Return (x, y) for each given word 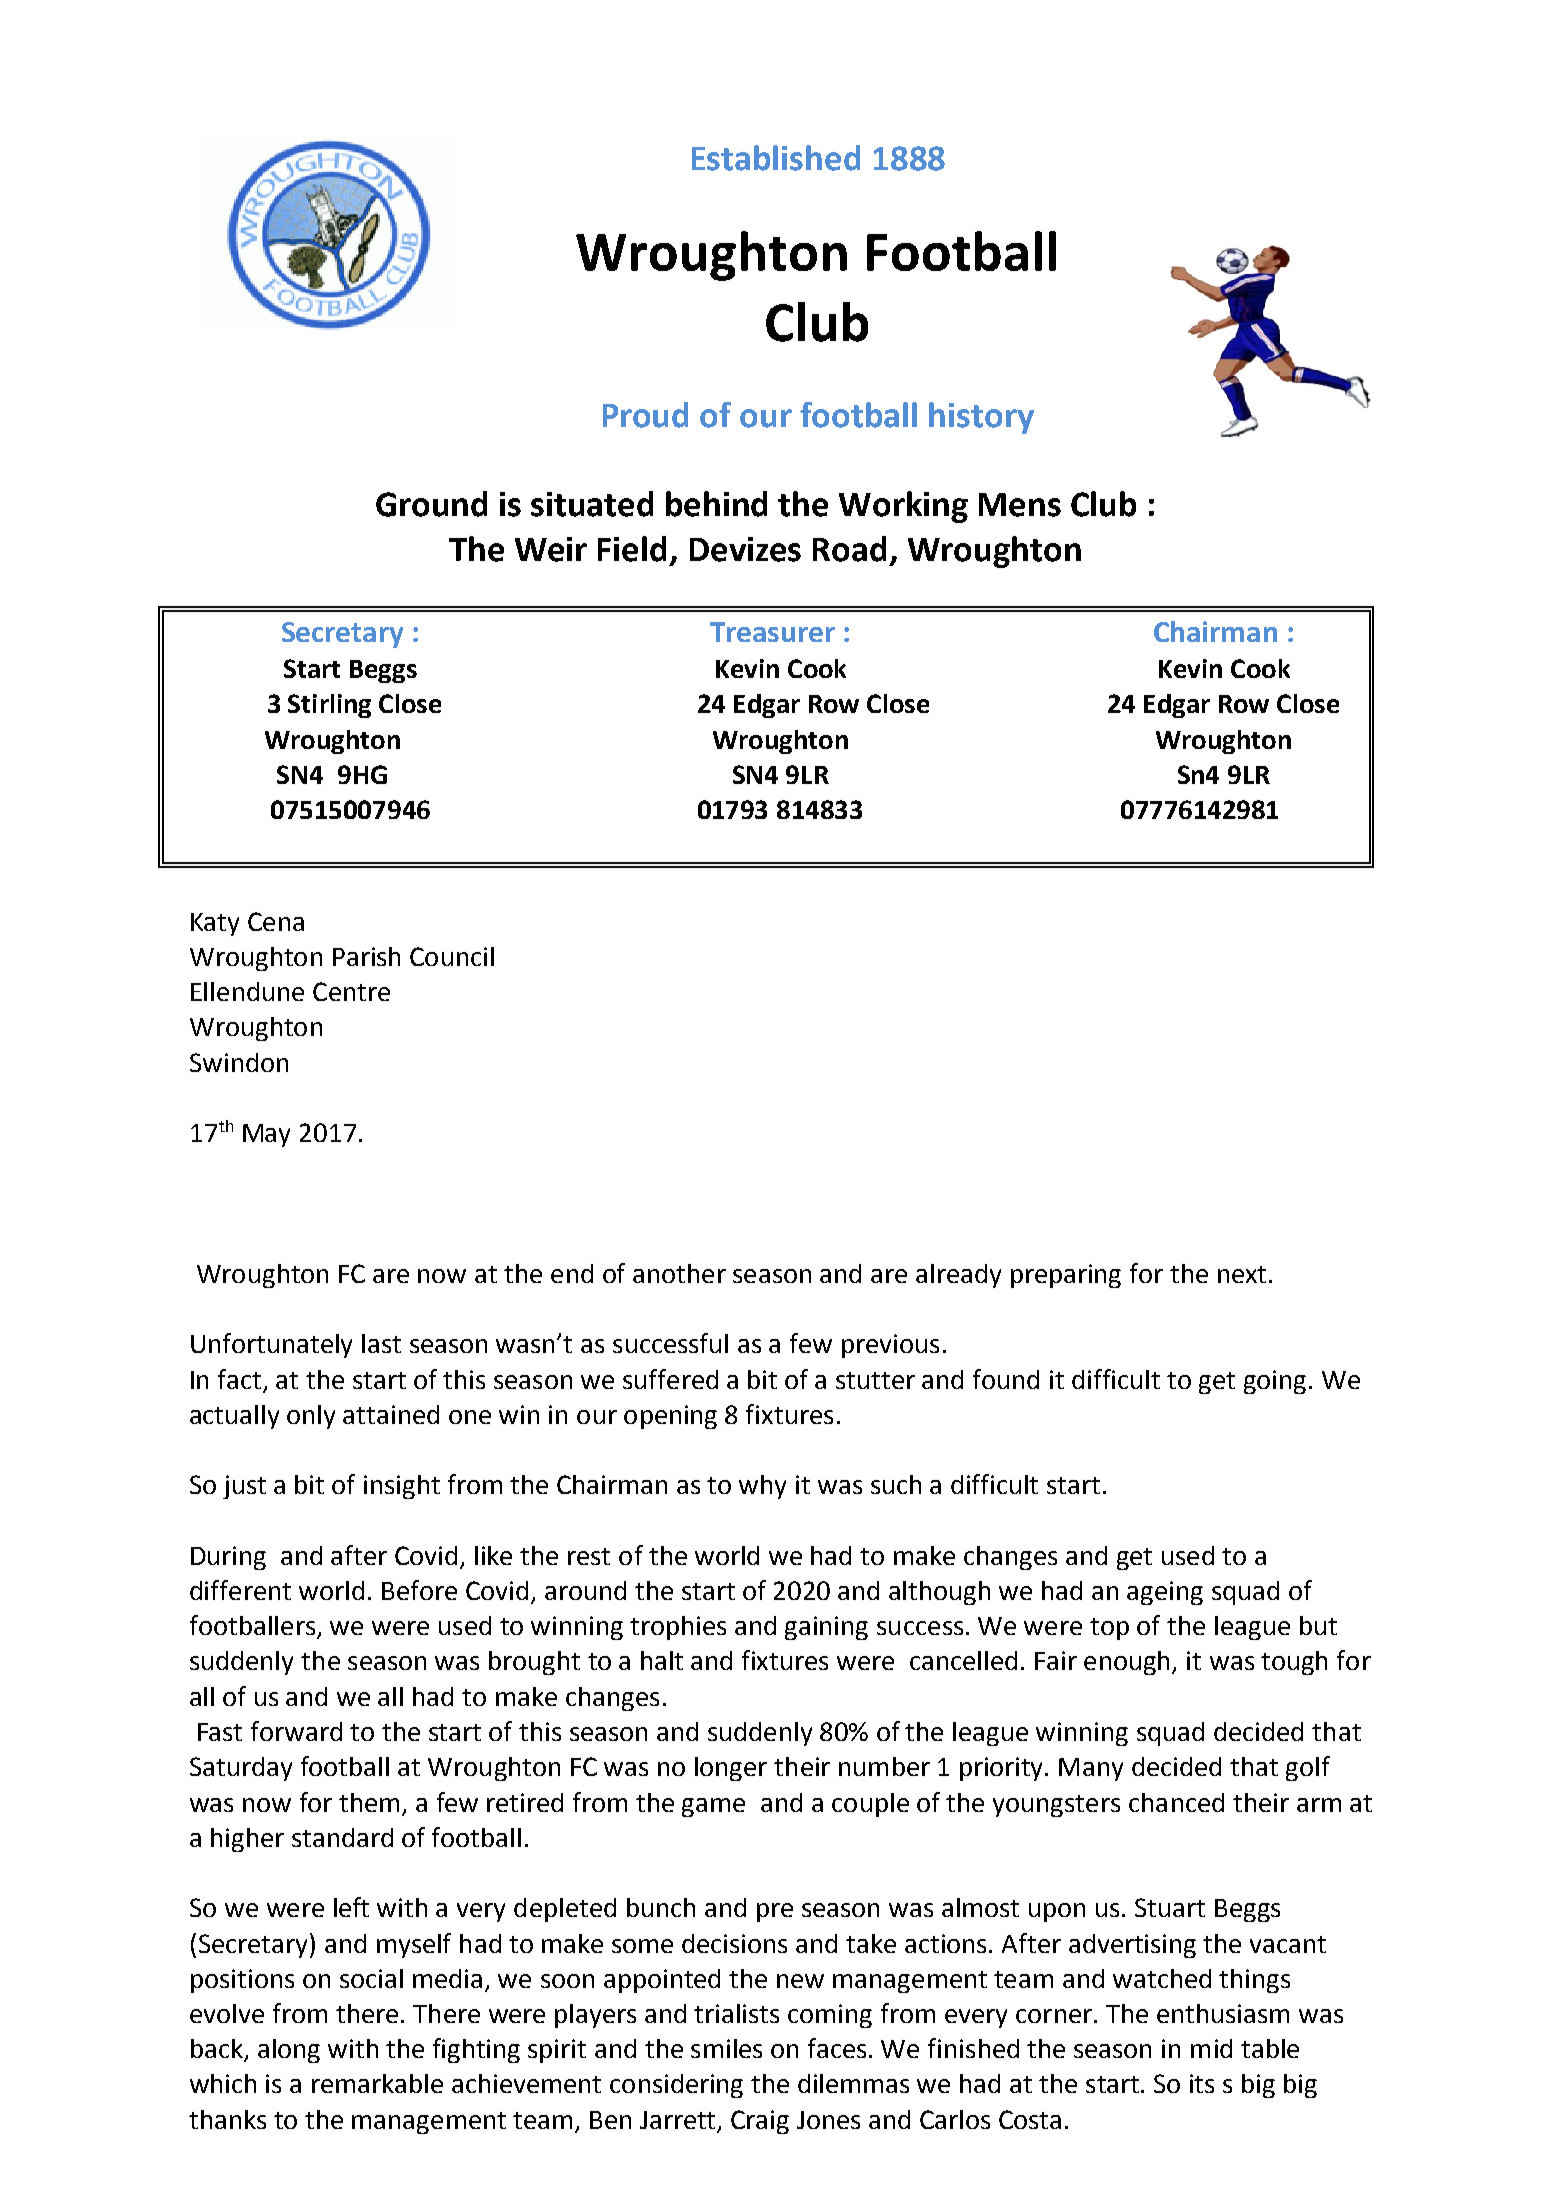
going (1275, 1382)
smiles (726, 2048)
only (311, 1417)
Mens (1020, 505)
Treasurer (772, 632)
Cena (276, 921)
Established (776, 158)
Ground (431, 504)
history (981, 418)
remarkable (377, 2083)
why (762, 1487)
